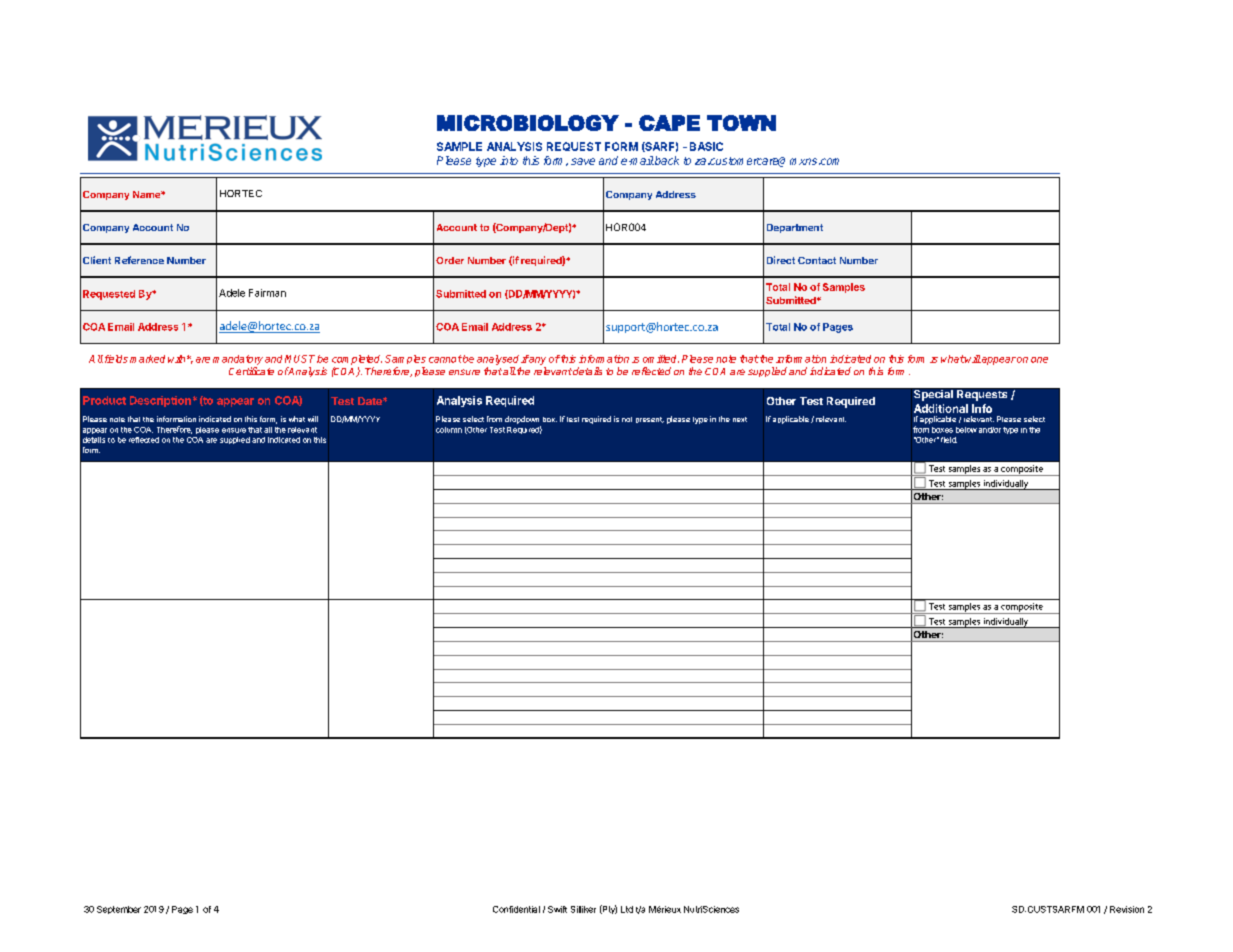  What do you see at coordinates (119, 910) in the page?
I see `September` at bounding box center [119, 910].
